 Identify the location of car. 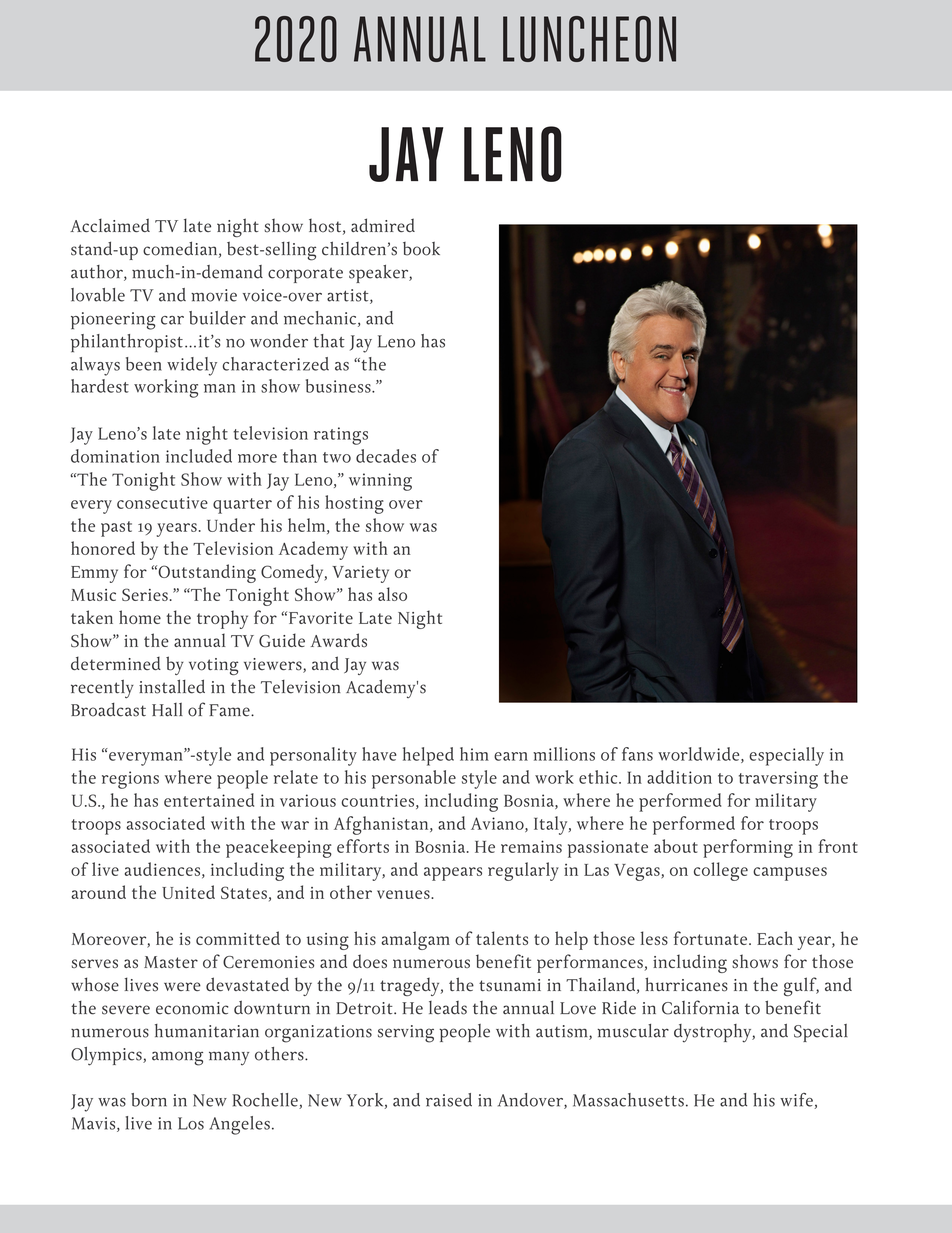
(172, 320).
